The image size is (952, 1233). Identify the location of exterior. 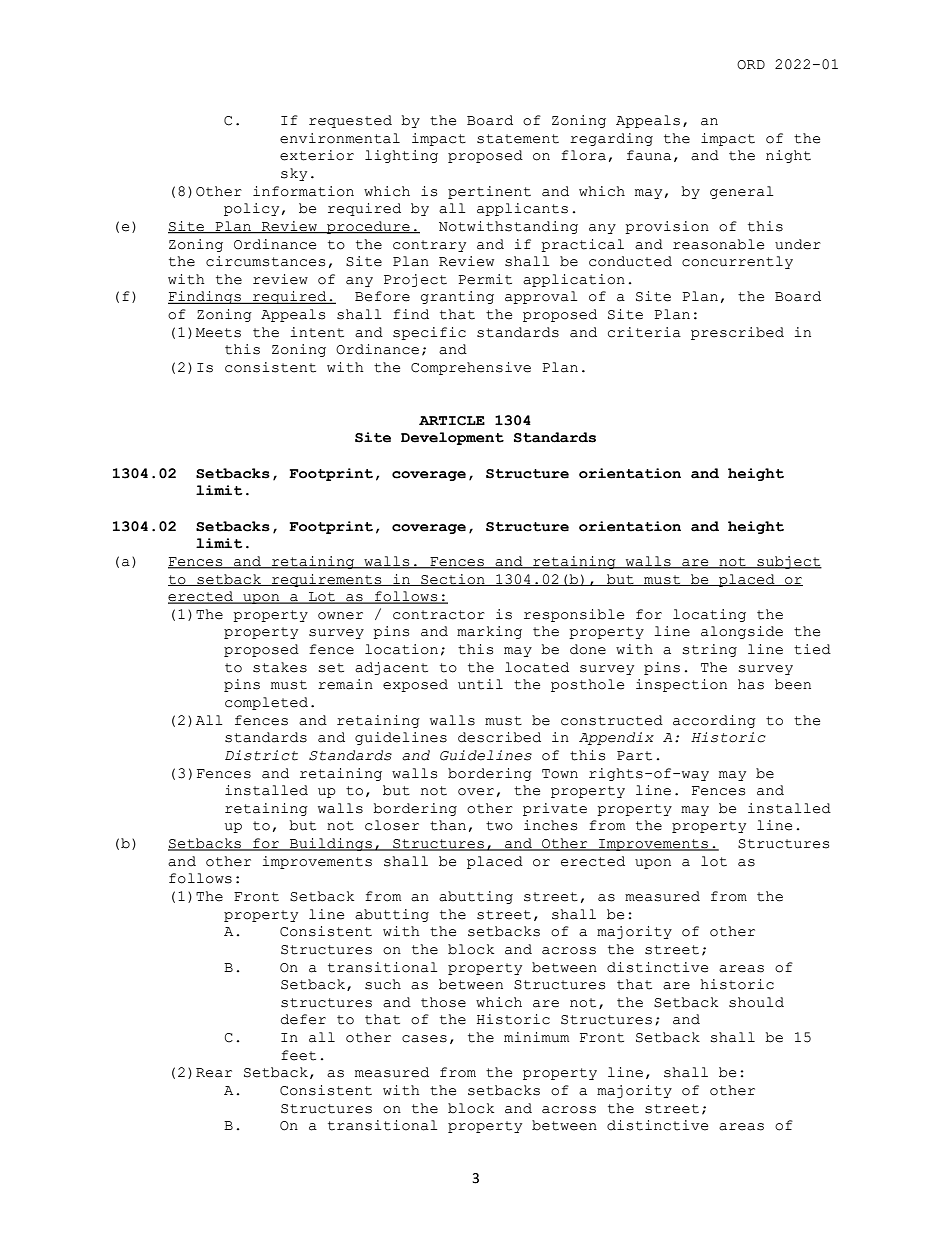
(317, 155).
